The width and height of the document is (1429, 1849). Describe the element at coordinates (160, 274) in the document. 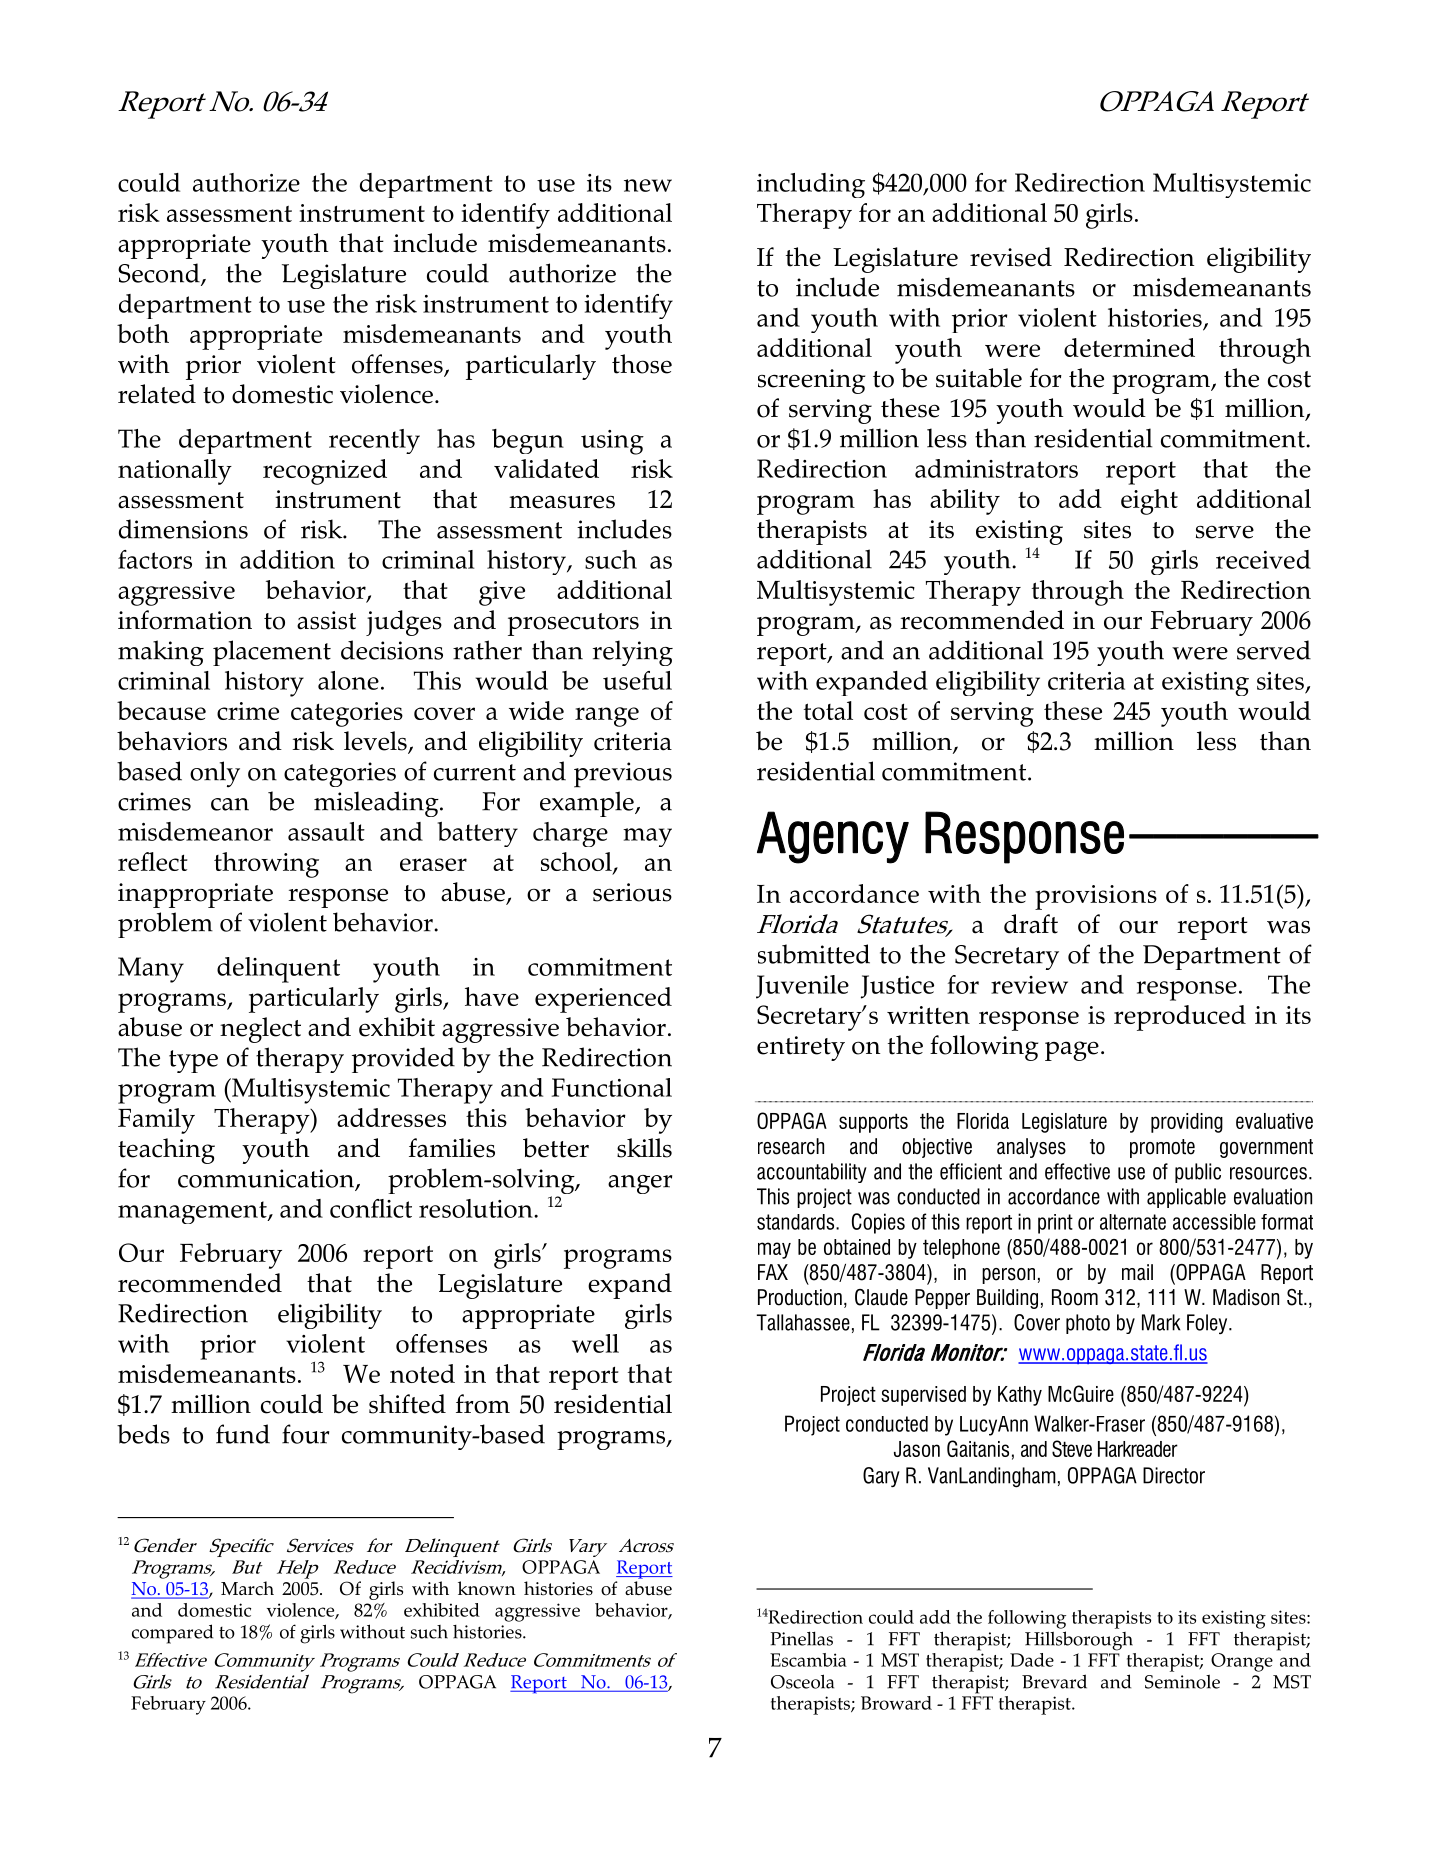

I see `Second` at that location.
